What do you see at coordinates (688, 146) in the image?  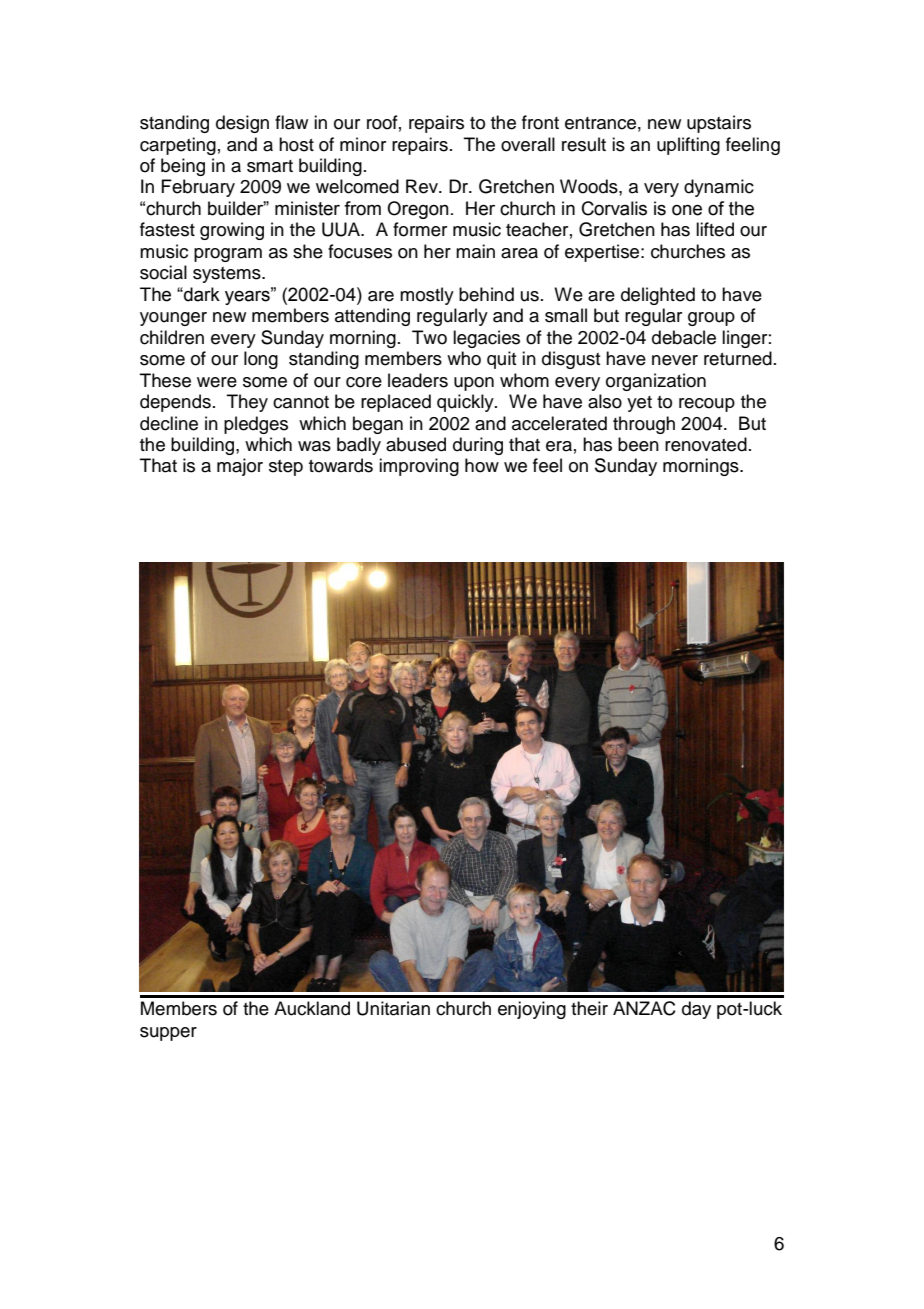 I see `uplifting` at bounding box center [688, 146].
